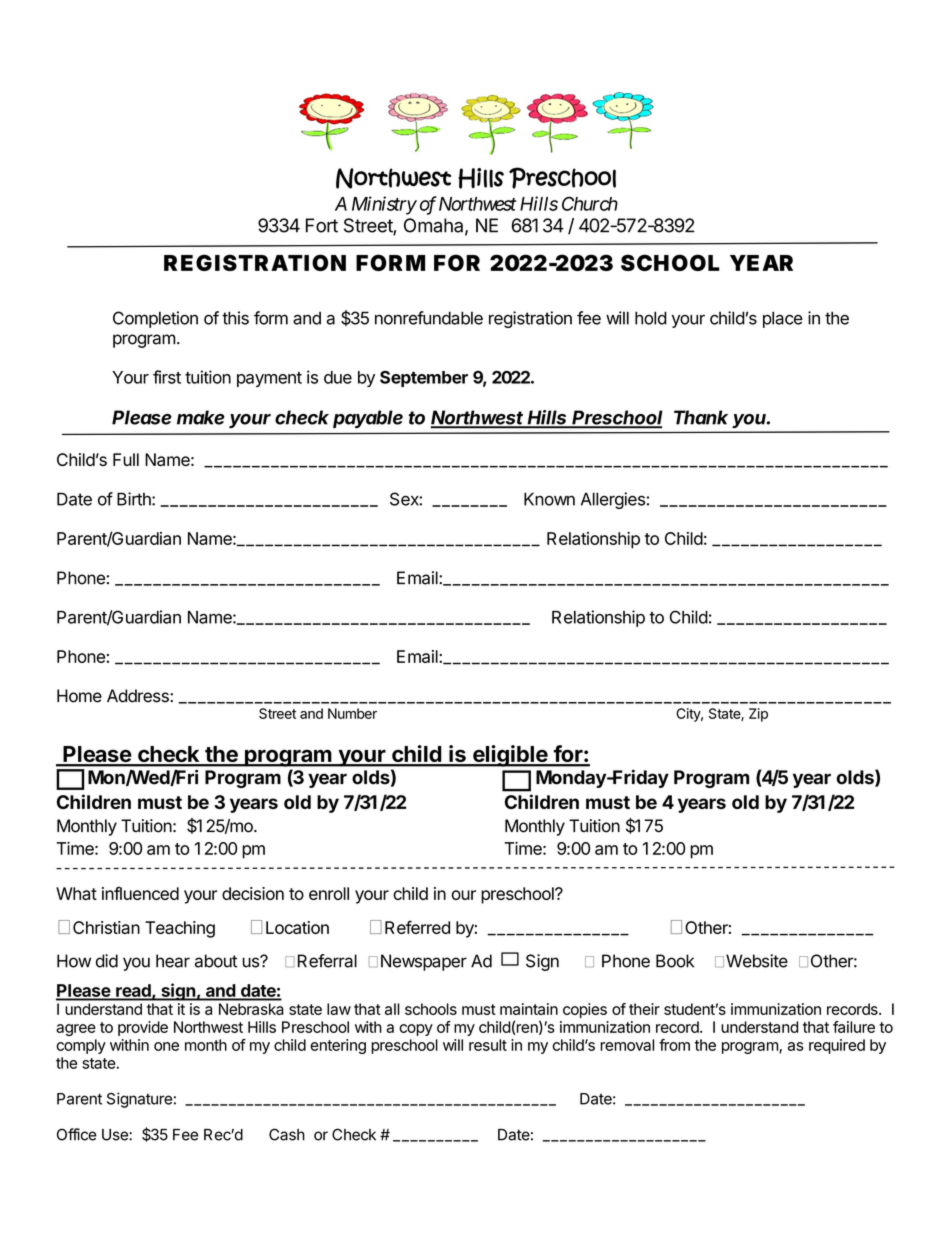 This screenshot has width=952, height=1233. What do you see at coordinates (783, 319) in the screenshot?
I see `place` at bounding box center [783, 319].
